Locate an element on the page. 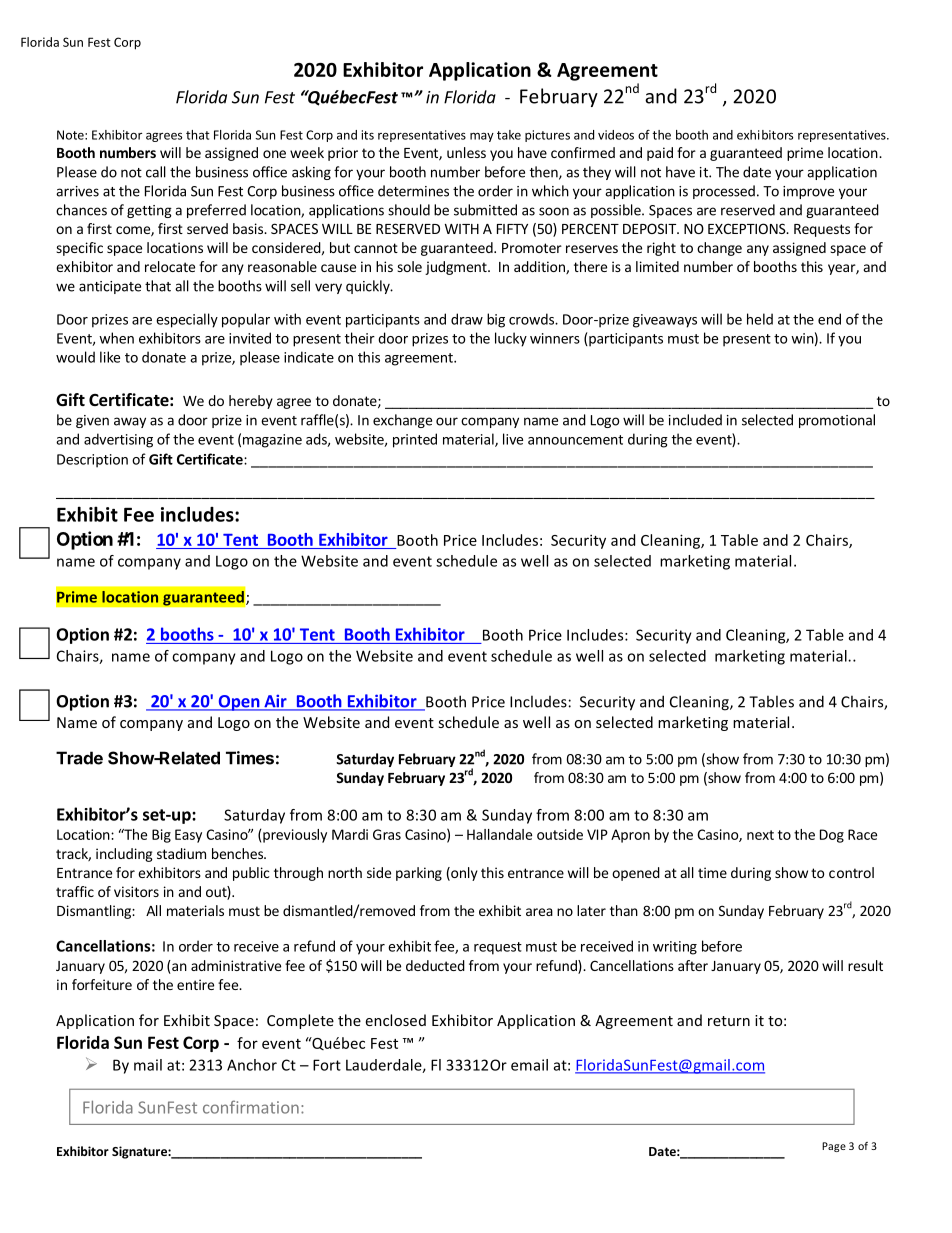 Image resolution: width=952 pixels, height=1233 pixels. unless is located at coordinates (466, 152).
